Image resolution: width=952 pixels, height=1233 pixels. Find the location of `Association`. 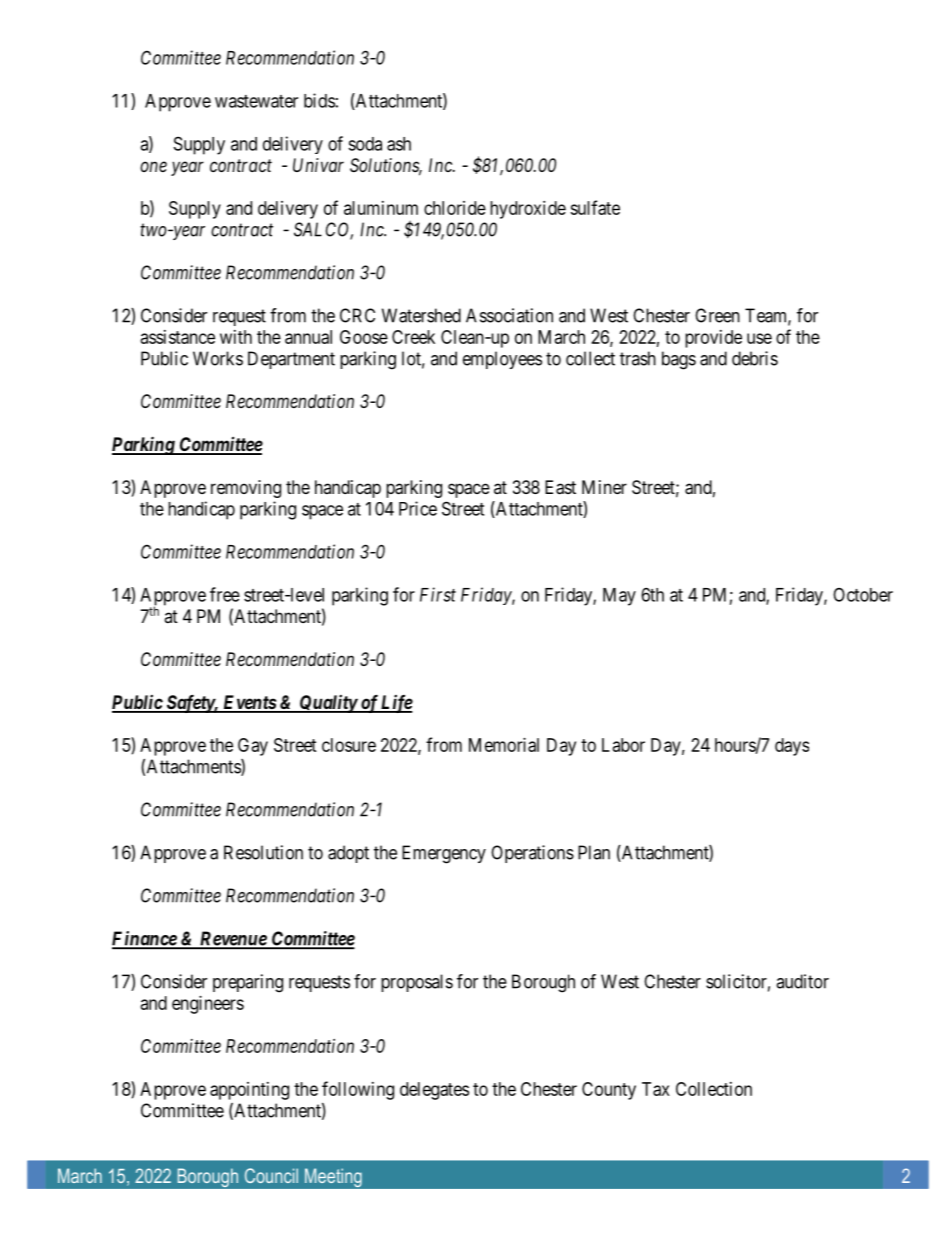

Association is located at coordinates (509, 315).
